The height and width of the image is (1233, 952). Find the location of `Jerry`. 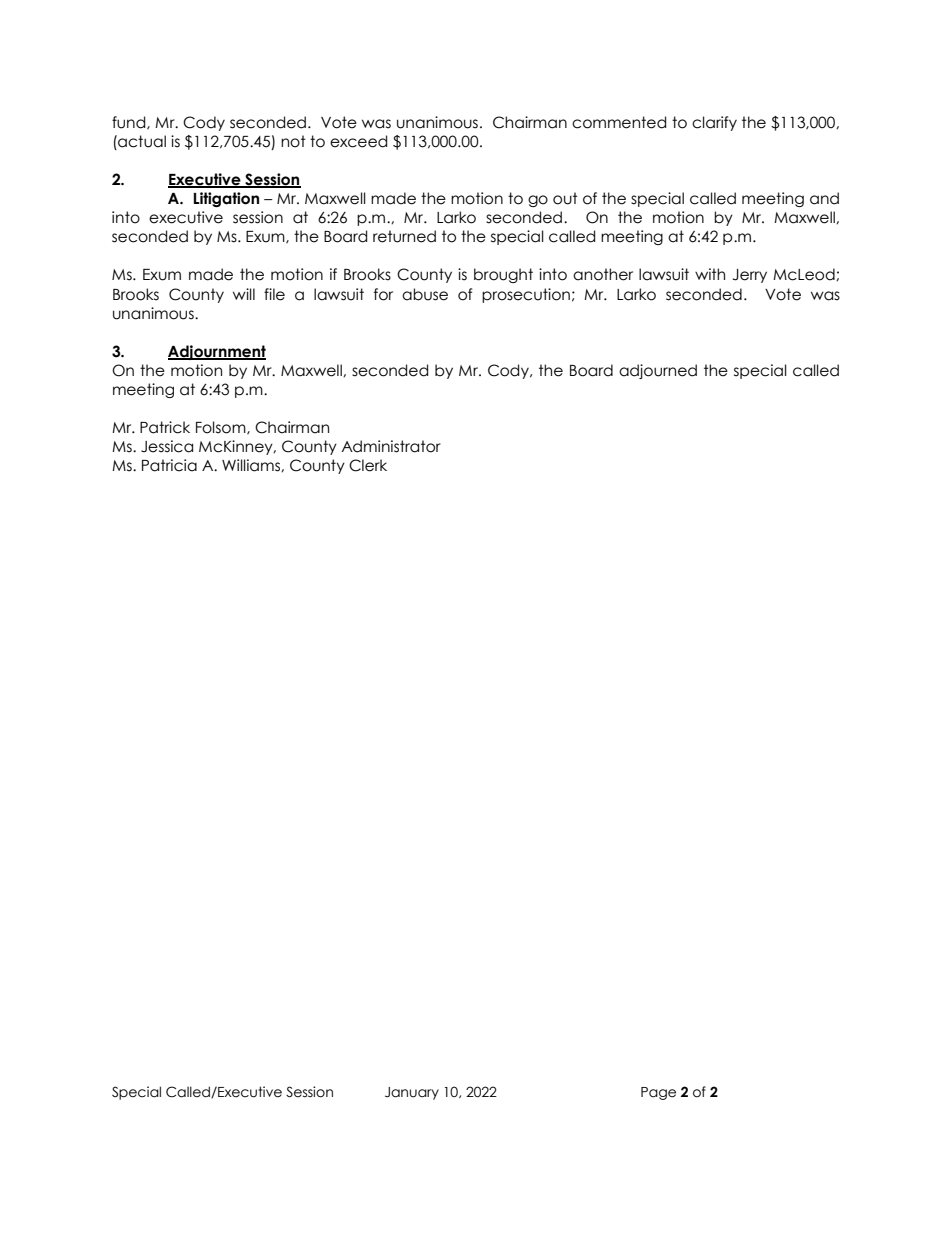

Jerry is located at coordinates (750, 276).
